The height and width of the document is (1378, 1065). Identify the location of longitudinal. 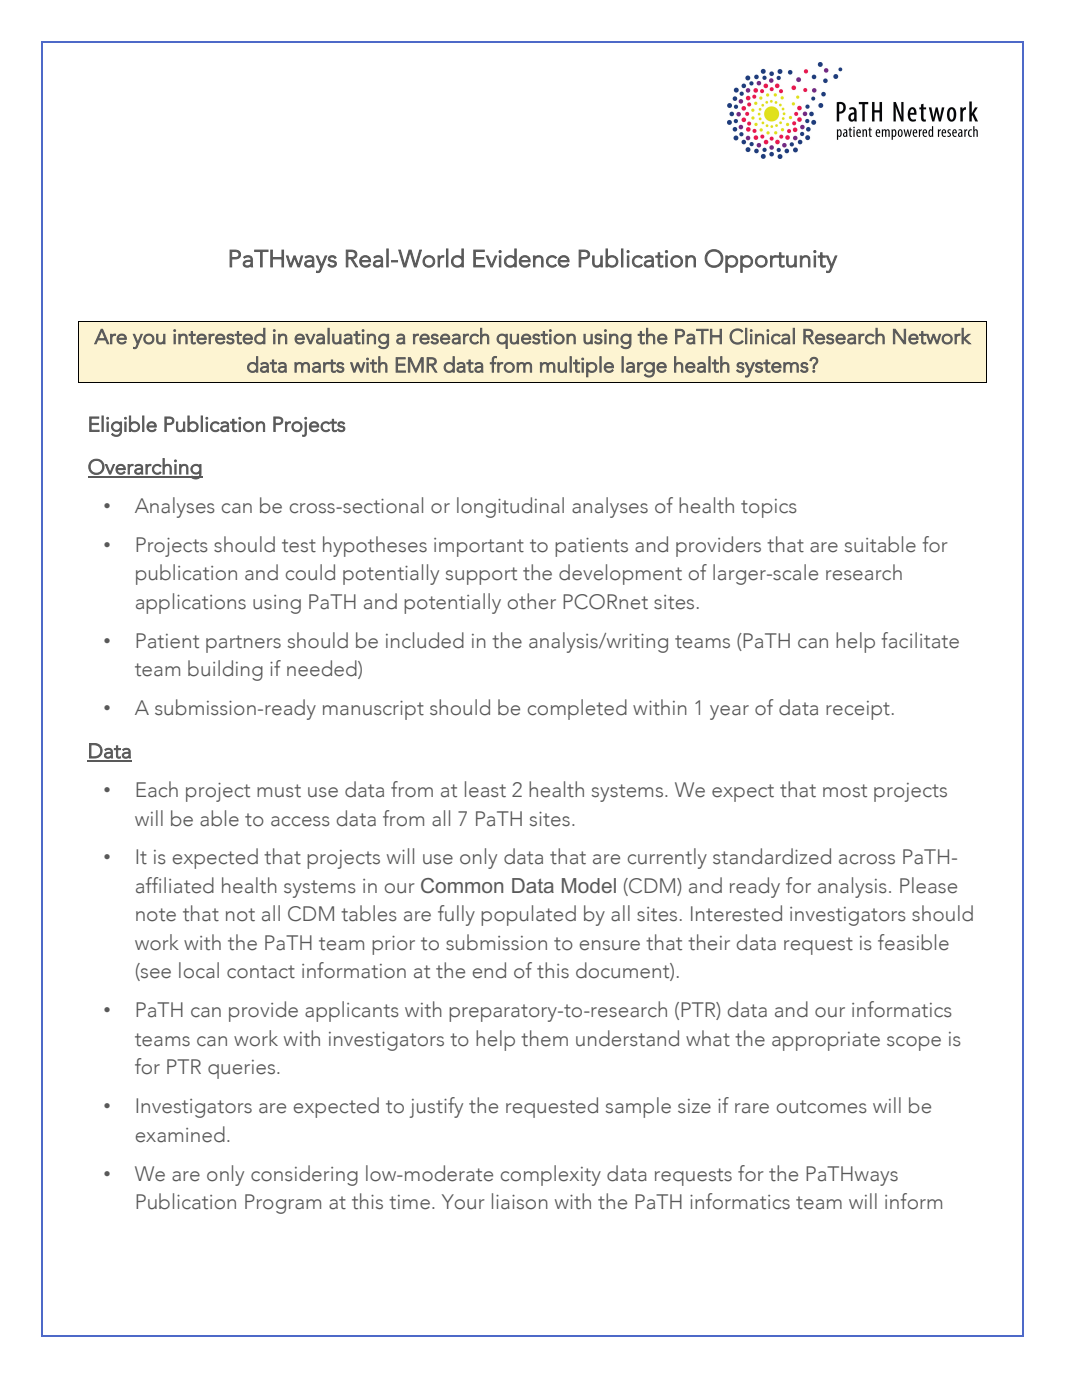
(510, 507).
